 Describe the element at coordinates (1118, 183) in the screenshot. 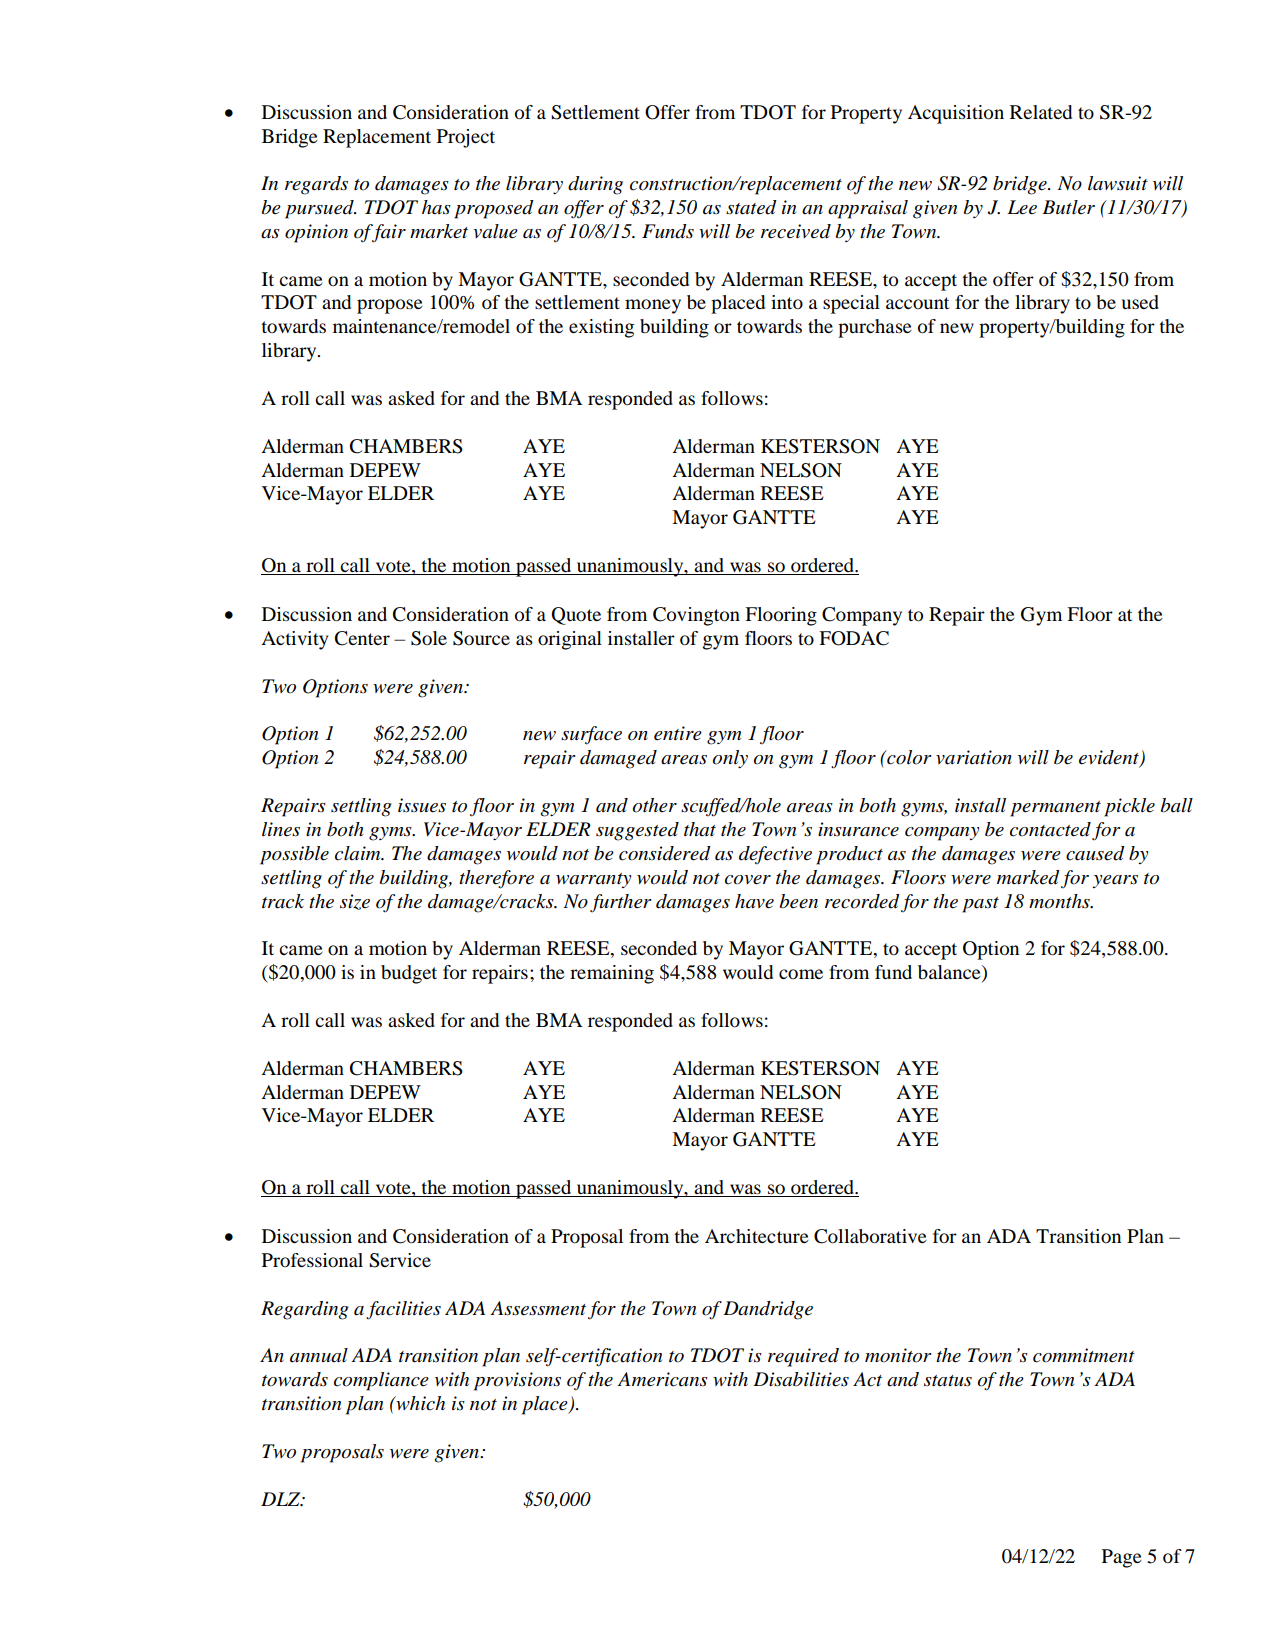

I see `lawsuit` at that location.
